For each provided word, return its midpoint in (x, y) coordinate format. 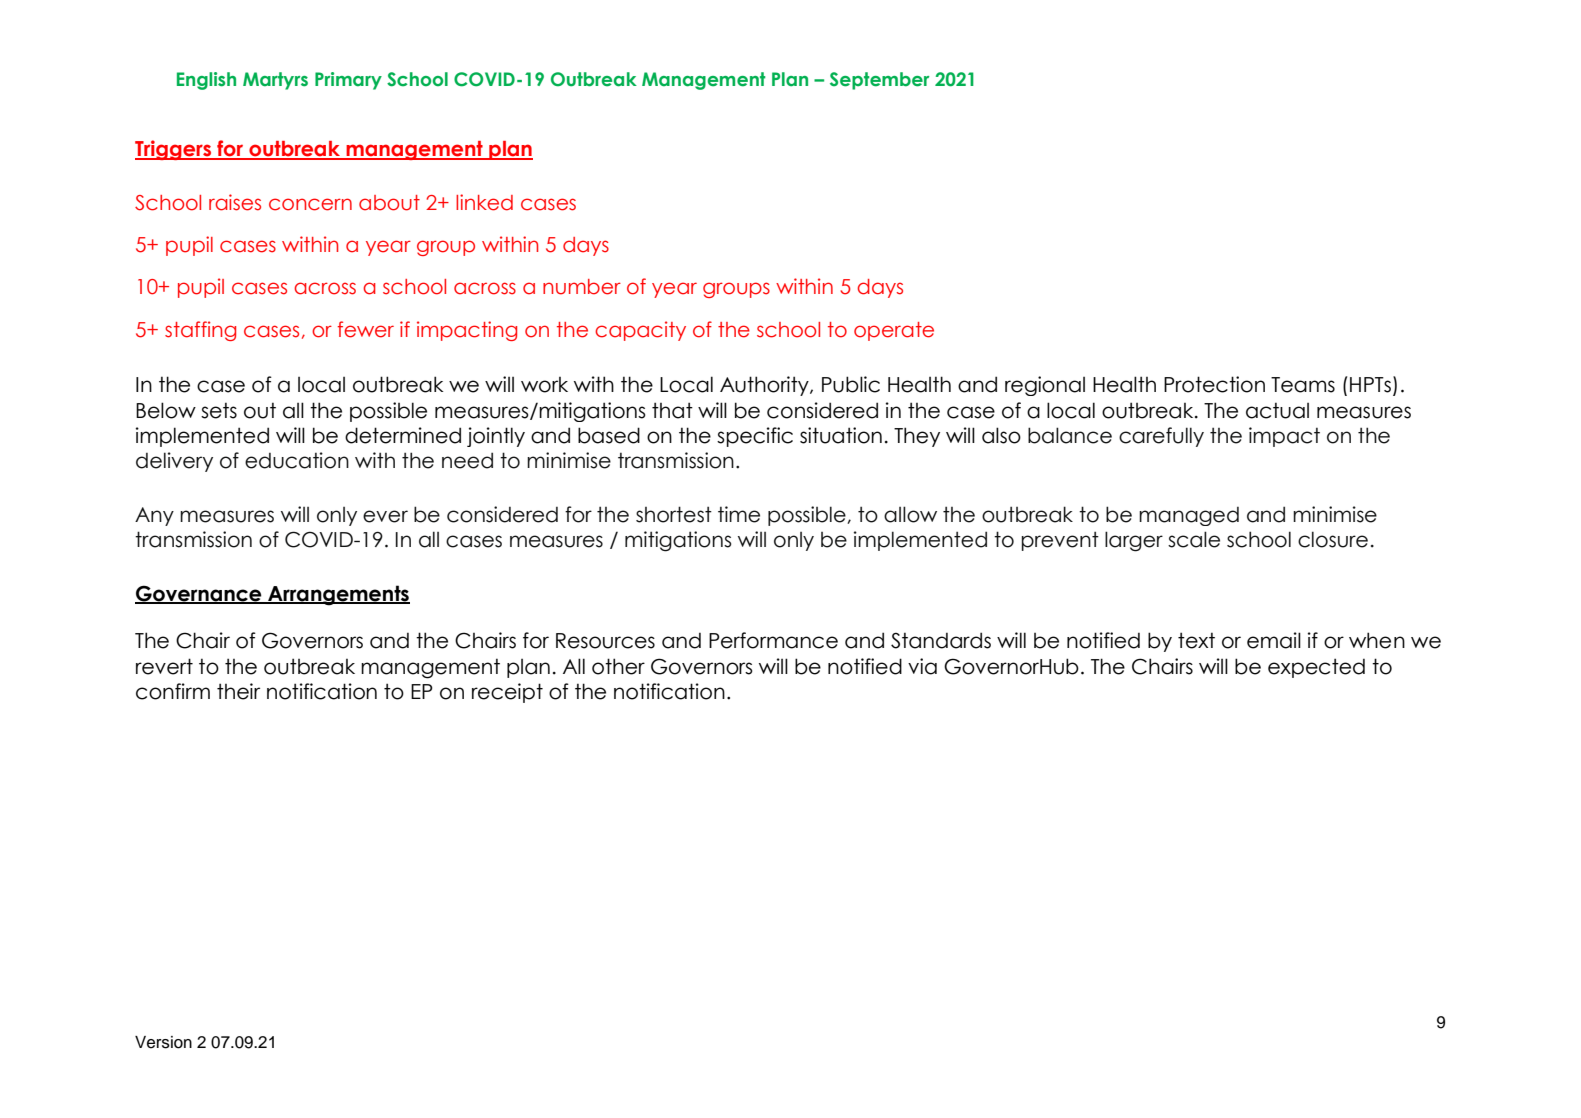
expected (1316, 668)
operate (894, 331)
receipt (507, 693)
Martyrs (275, 81)
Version (163, 1042)
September (879, 81)
